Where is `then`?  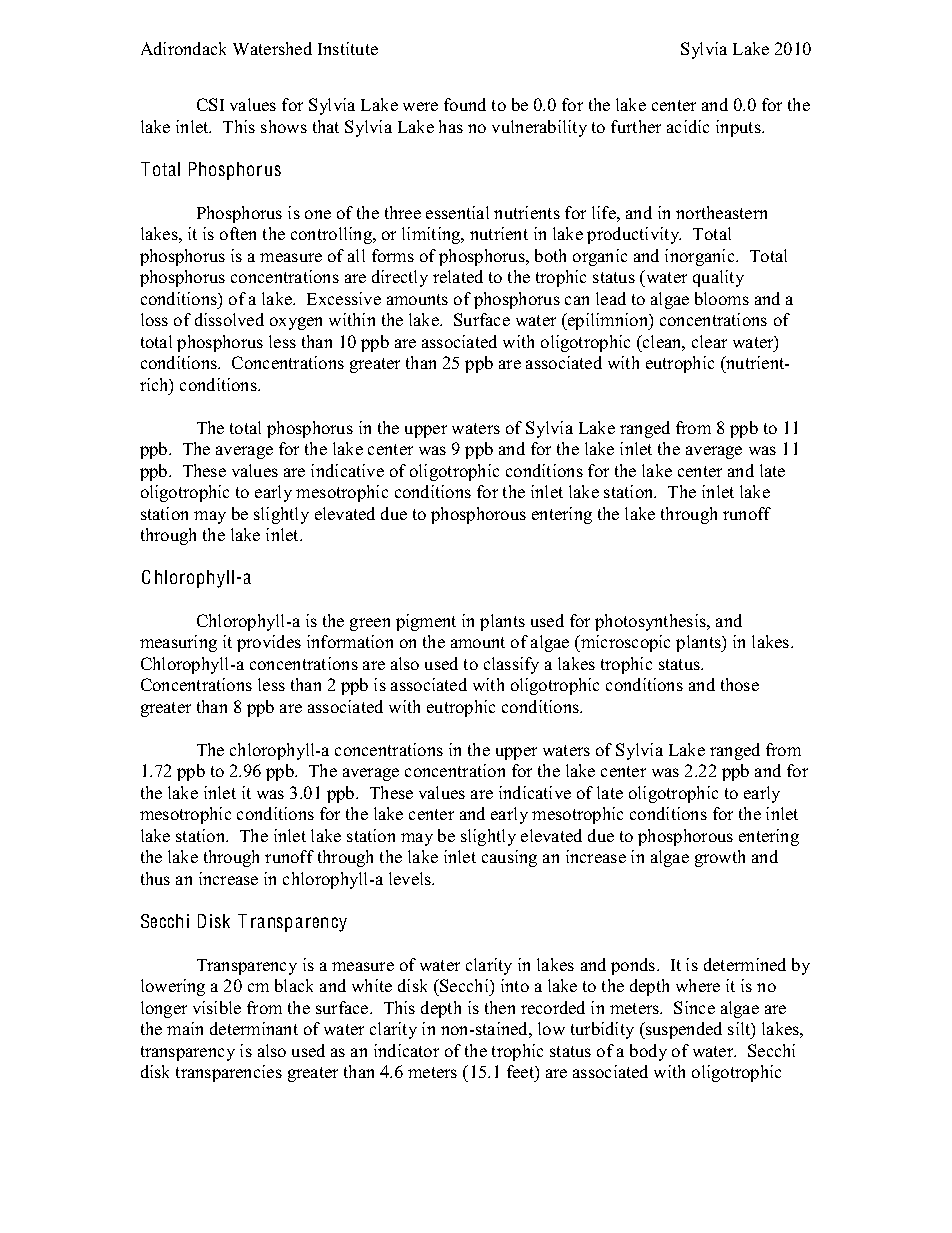
then is located at coordinates (500, 1007).
